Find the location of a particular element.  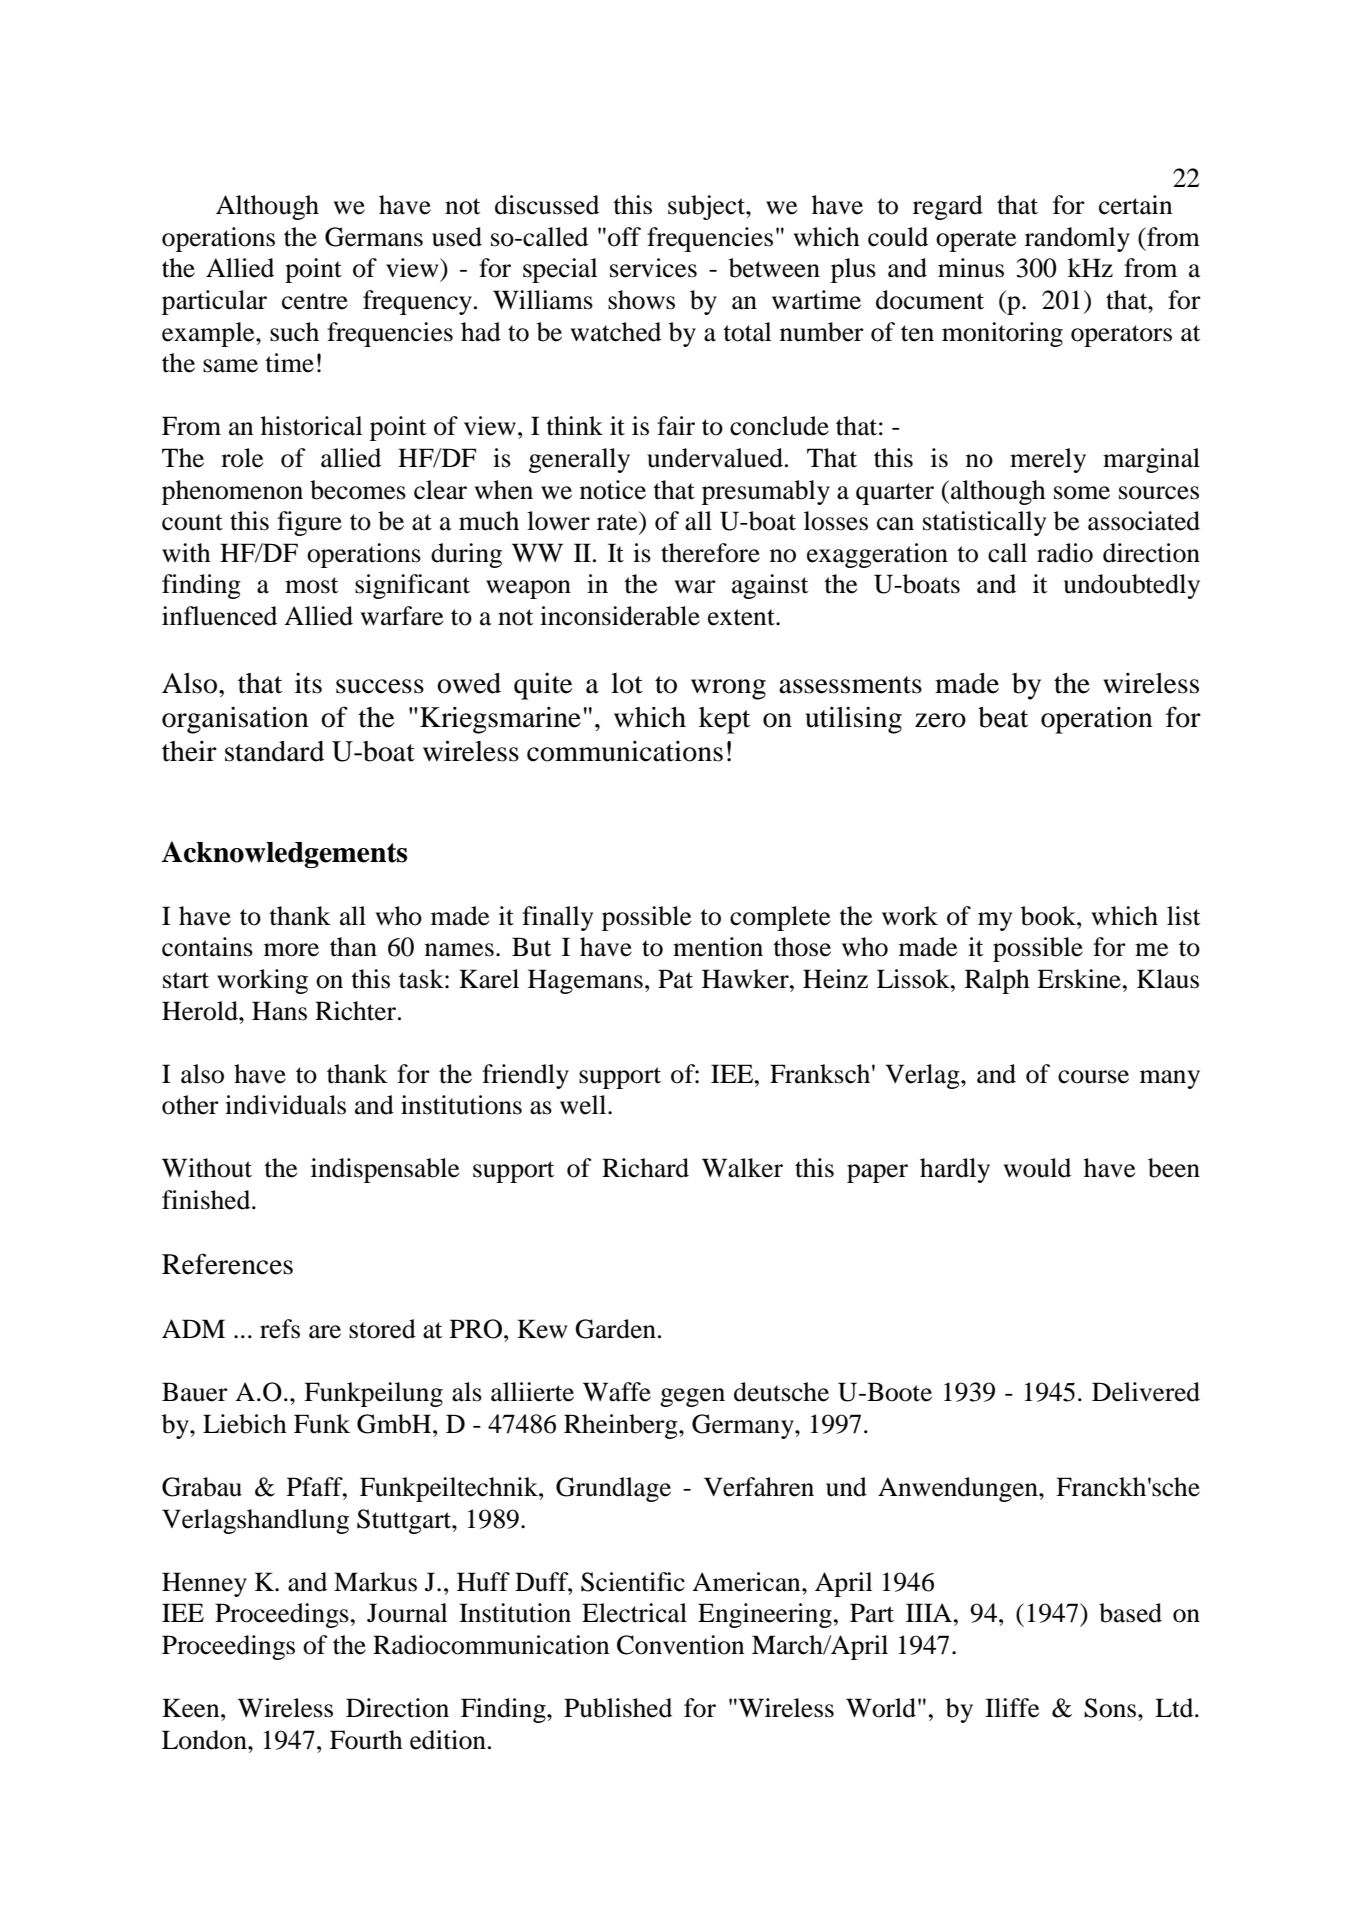

centre is located at coordinates (315, 301).
